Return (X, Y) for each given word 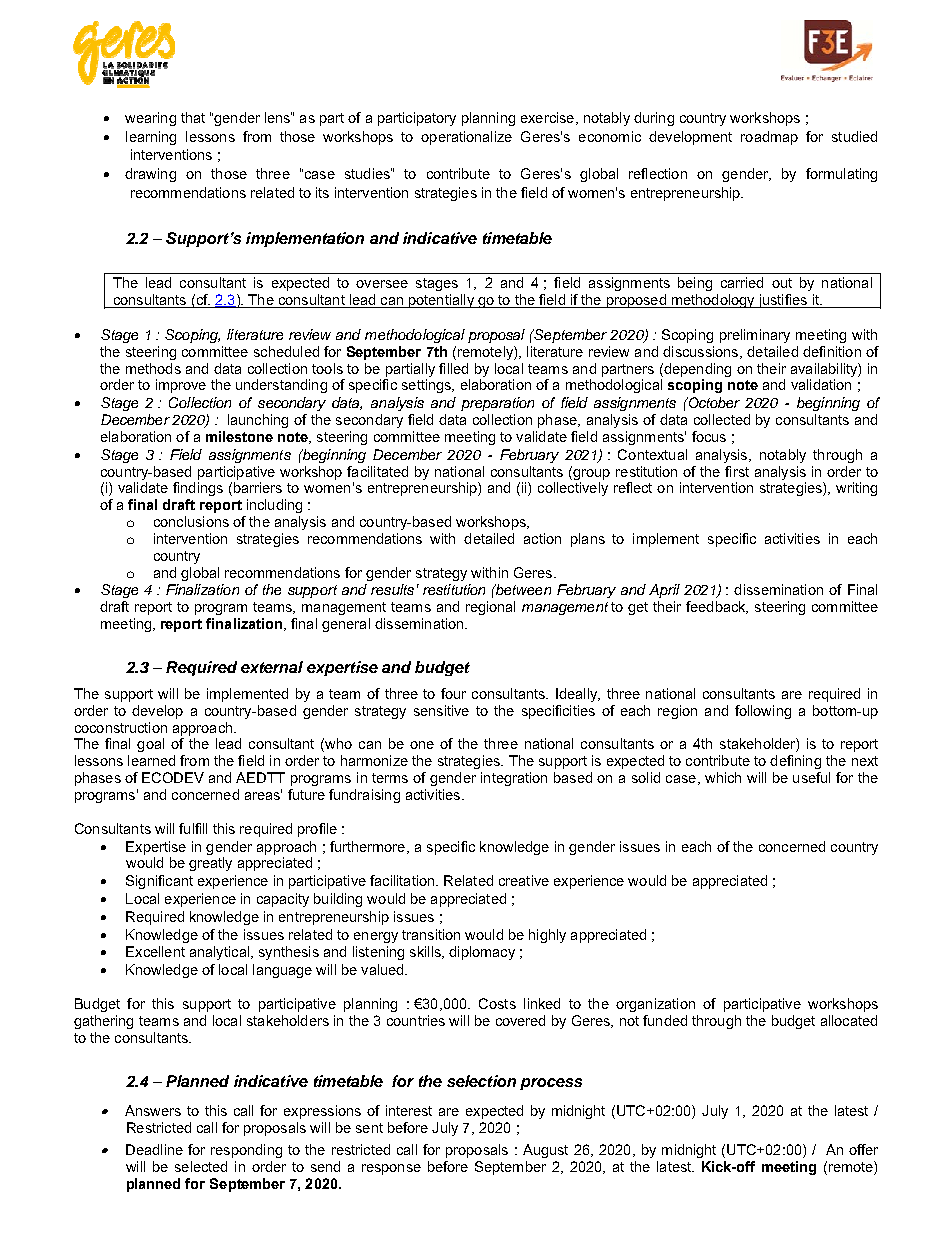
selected (201, 1166)
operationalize (466, 138)
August (545, 1151)
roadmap (769, 138)
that (193, 117)
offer (863, 1149)
